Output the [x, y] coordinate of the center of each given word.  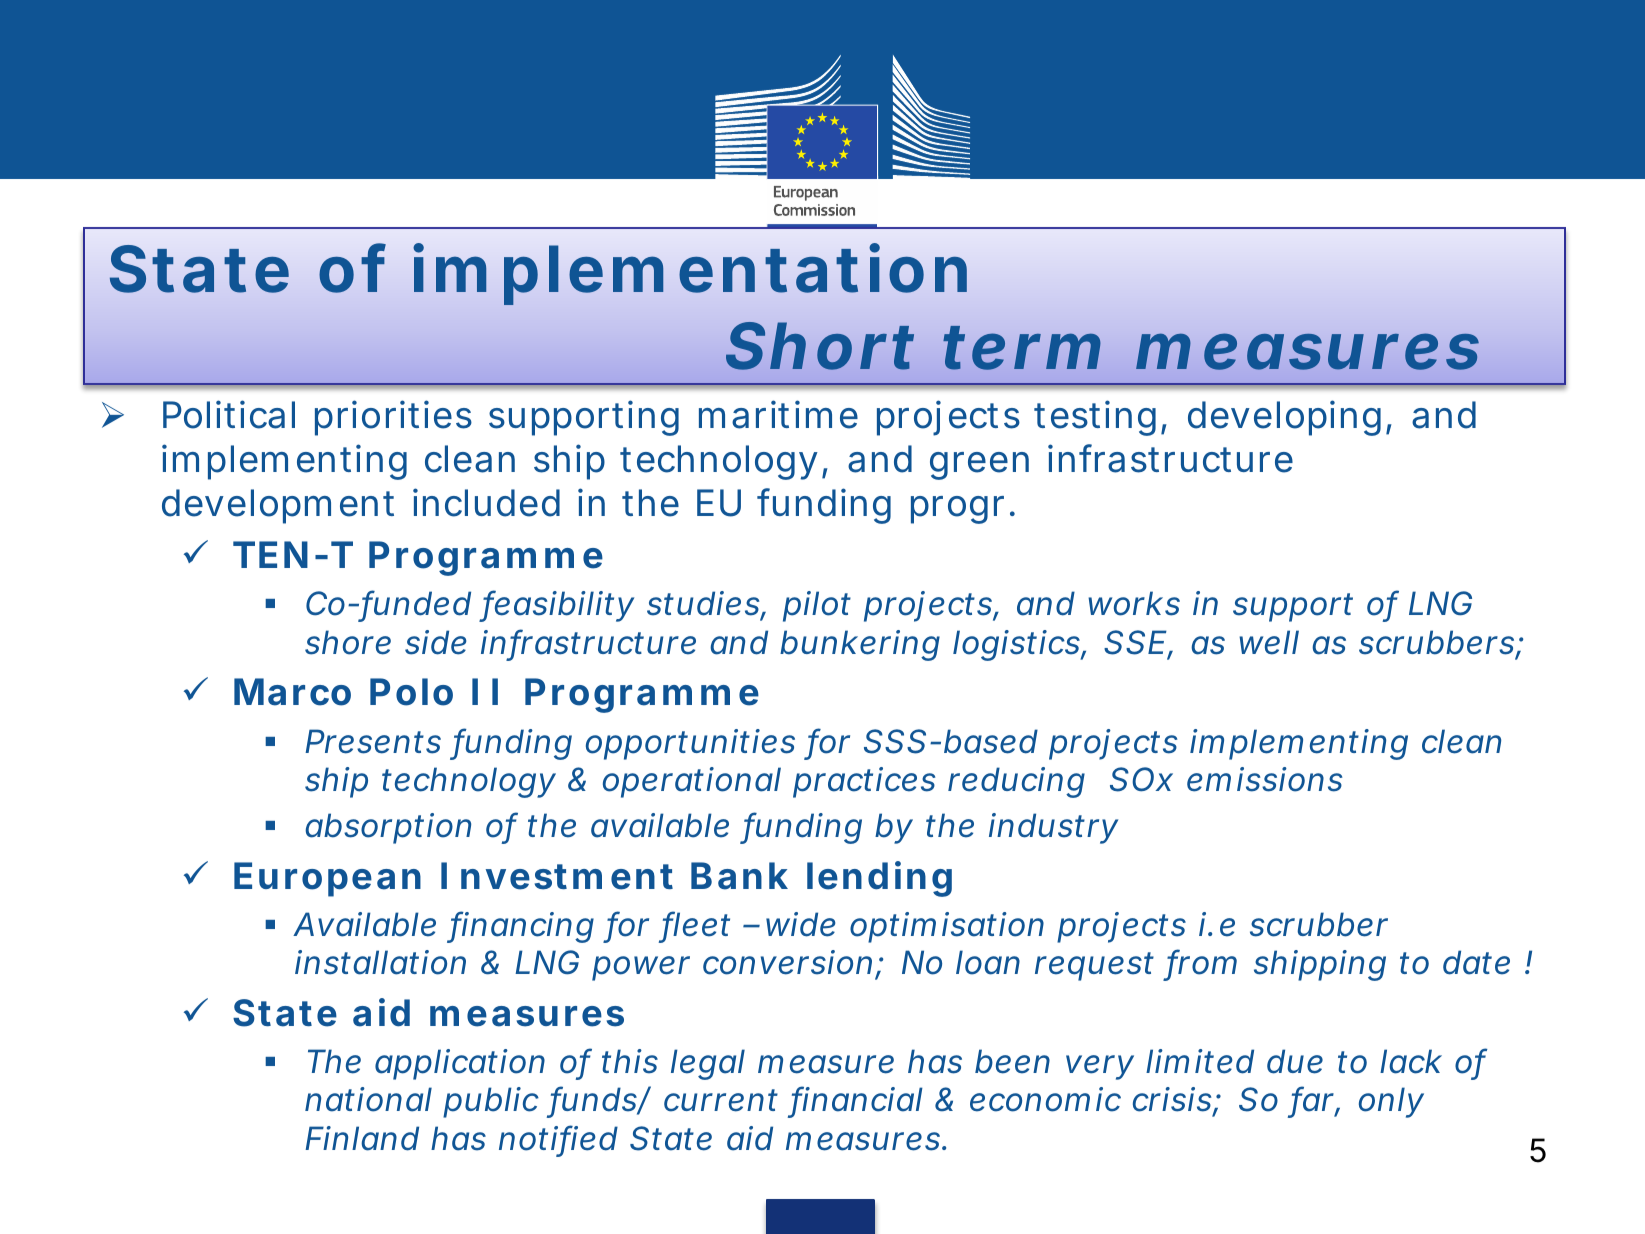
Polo [411, 692]
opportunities [690, 744]
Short [820, 346]
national [368, 1099]
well [1269, 642]
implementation [690, 275]
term [1022, 348]
